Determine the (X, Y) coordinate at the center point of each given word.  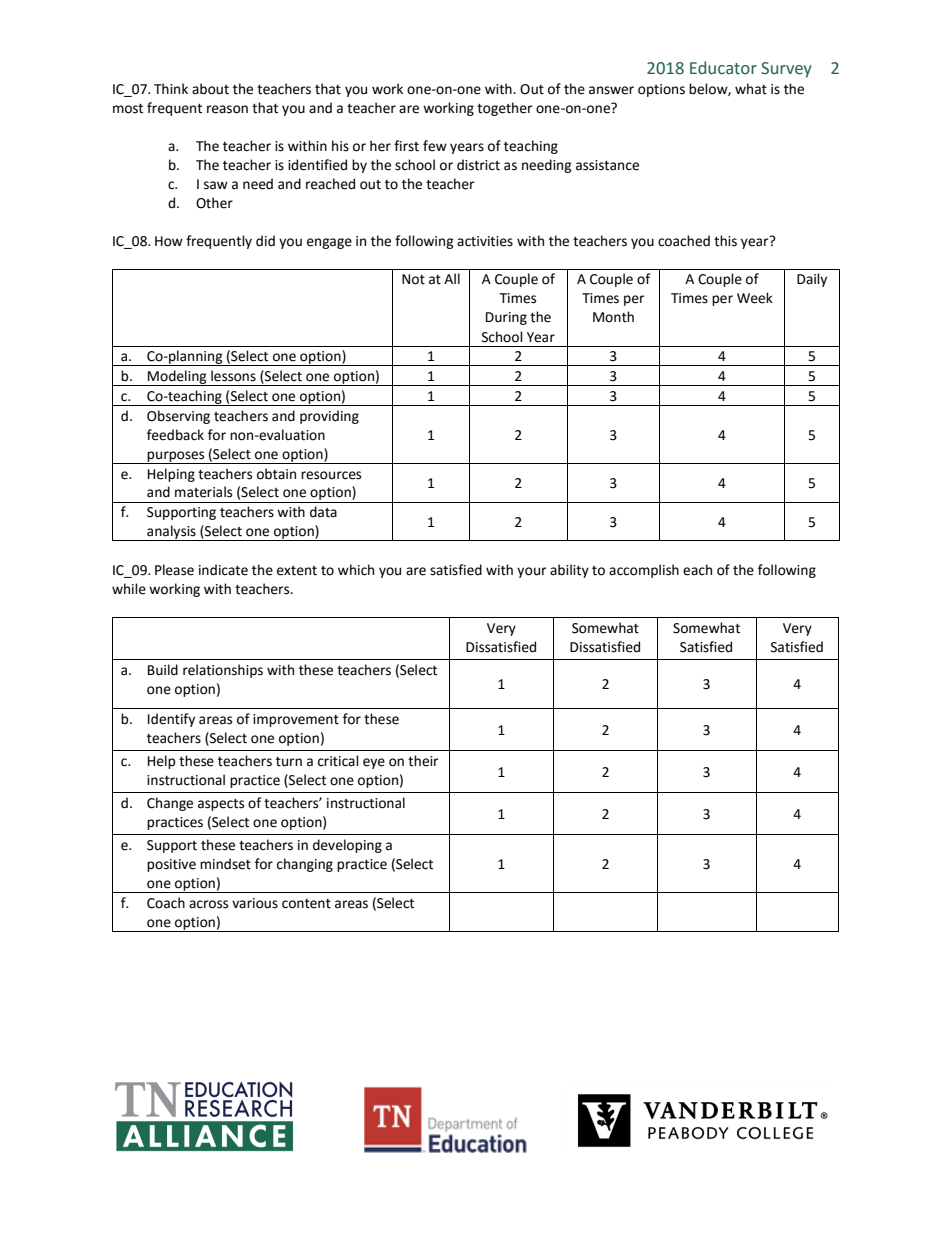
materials (203, 492)
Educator (723, 68)
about (210, 89)
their (423, 761)
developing (347, 846)
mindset (225, 864)
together (505, 109)
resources (331, 475)
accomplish (644, 571)
